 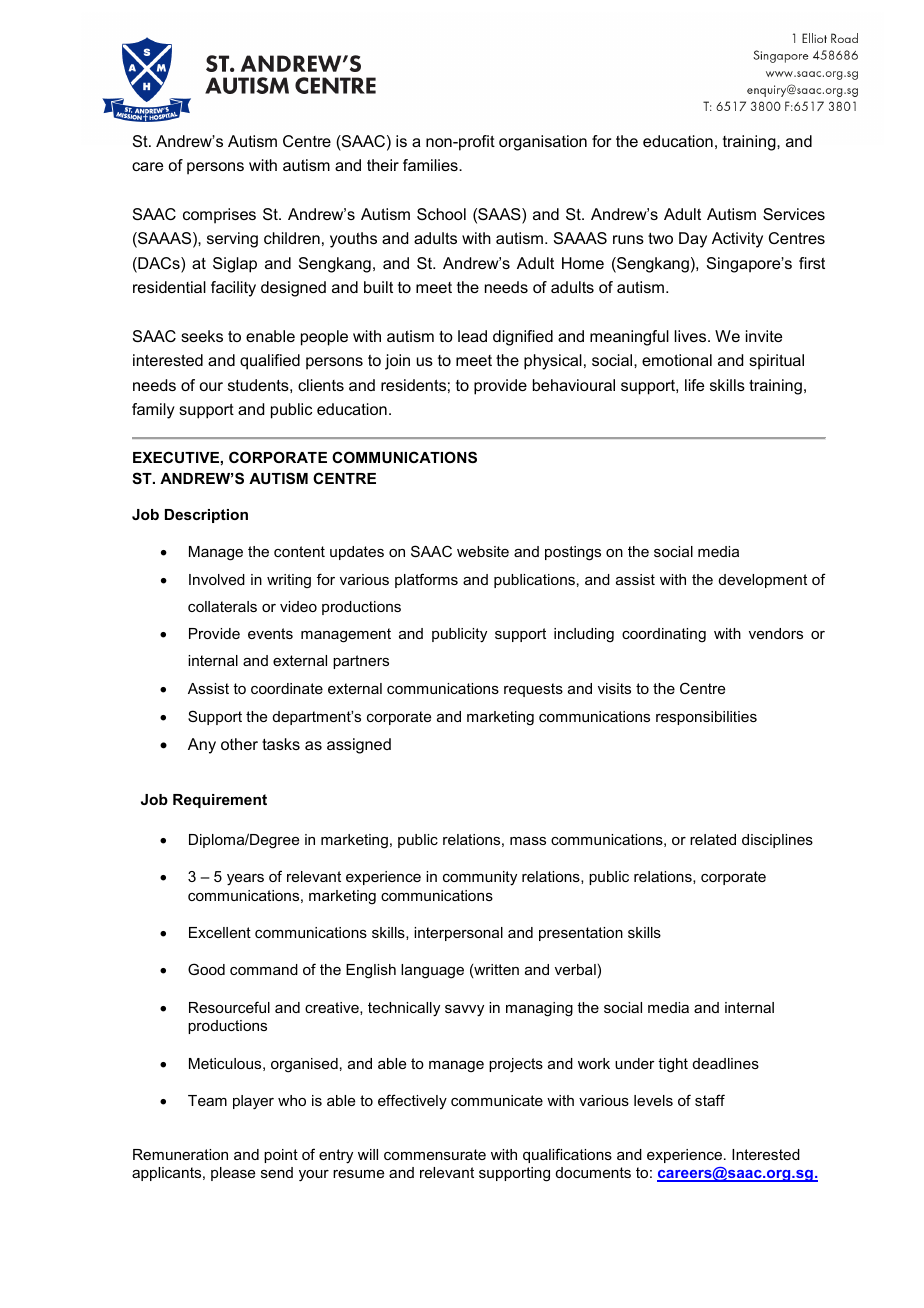 I want to click on comprises, so click(x=219, y=216).
